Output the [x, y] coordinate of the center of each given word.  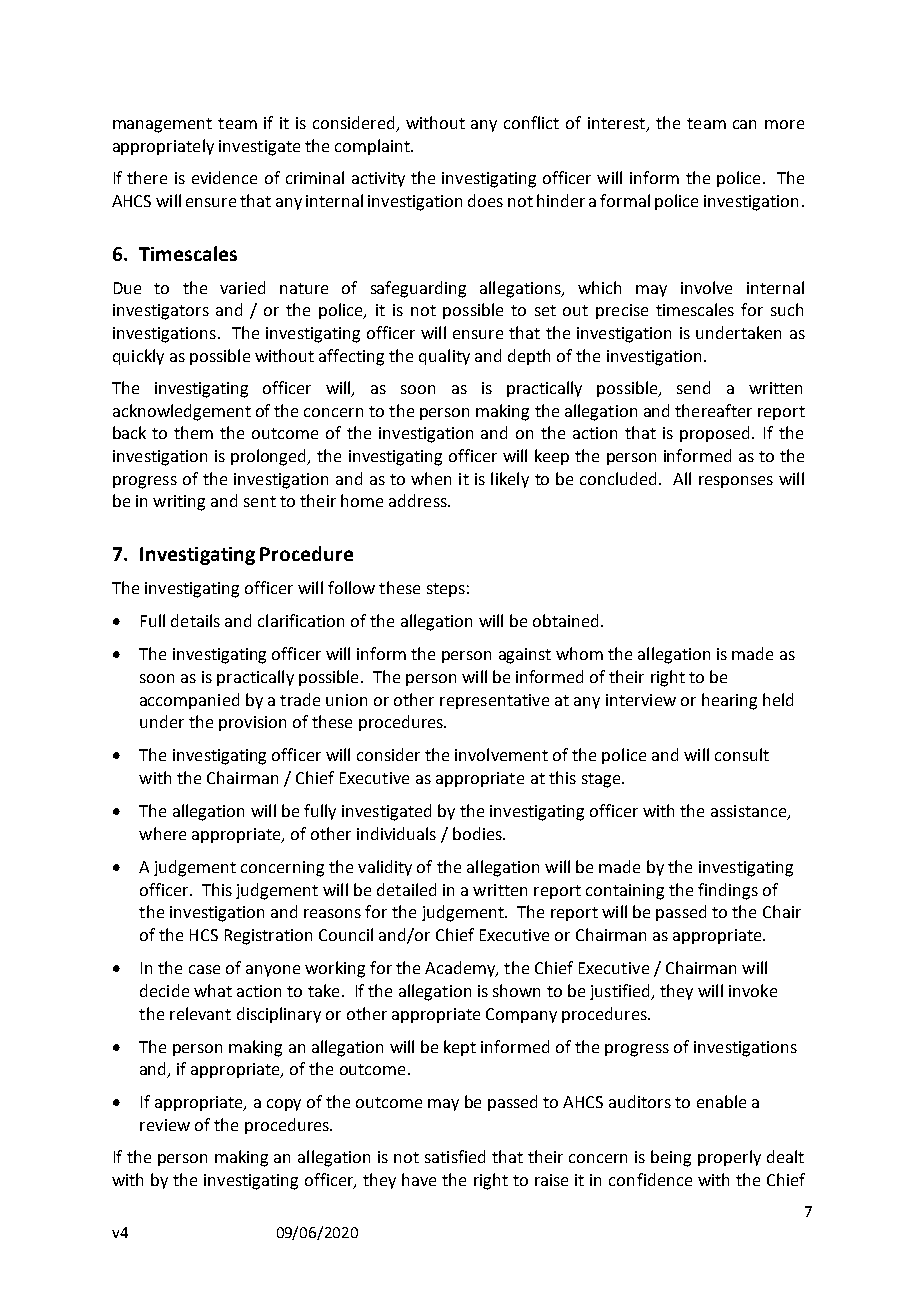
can [744, 124]
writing [179, 503]
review [165, 1125]
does [485, 200]
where [162, 833]
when [431, 478]
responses [736, 482]
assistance [750, 812]
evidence [224, 177]
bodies [478, 833]
